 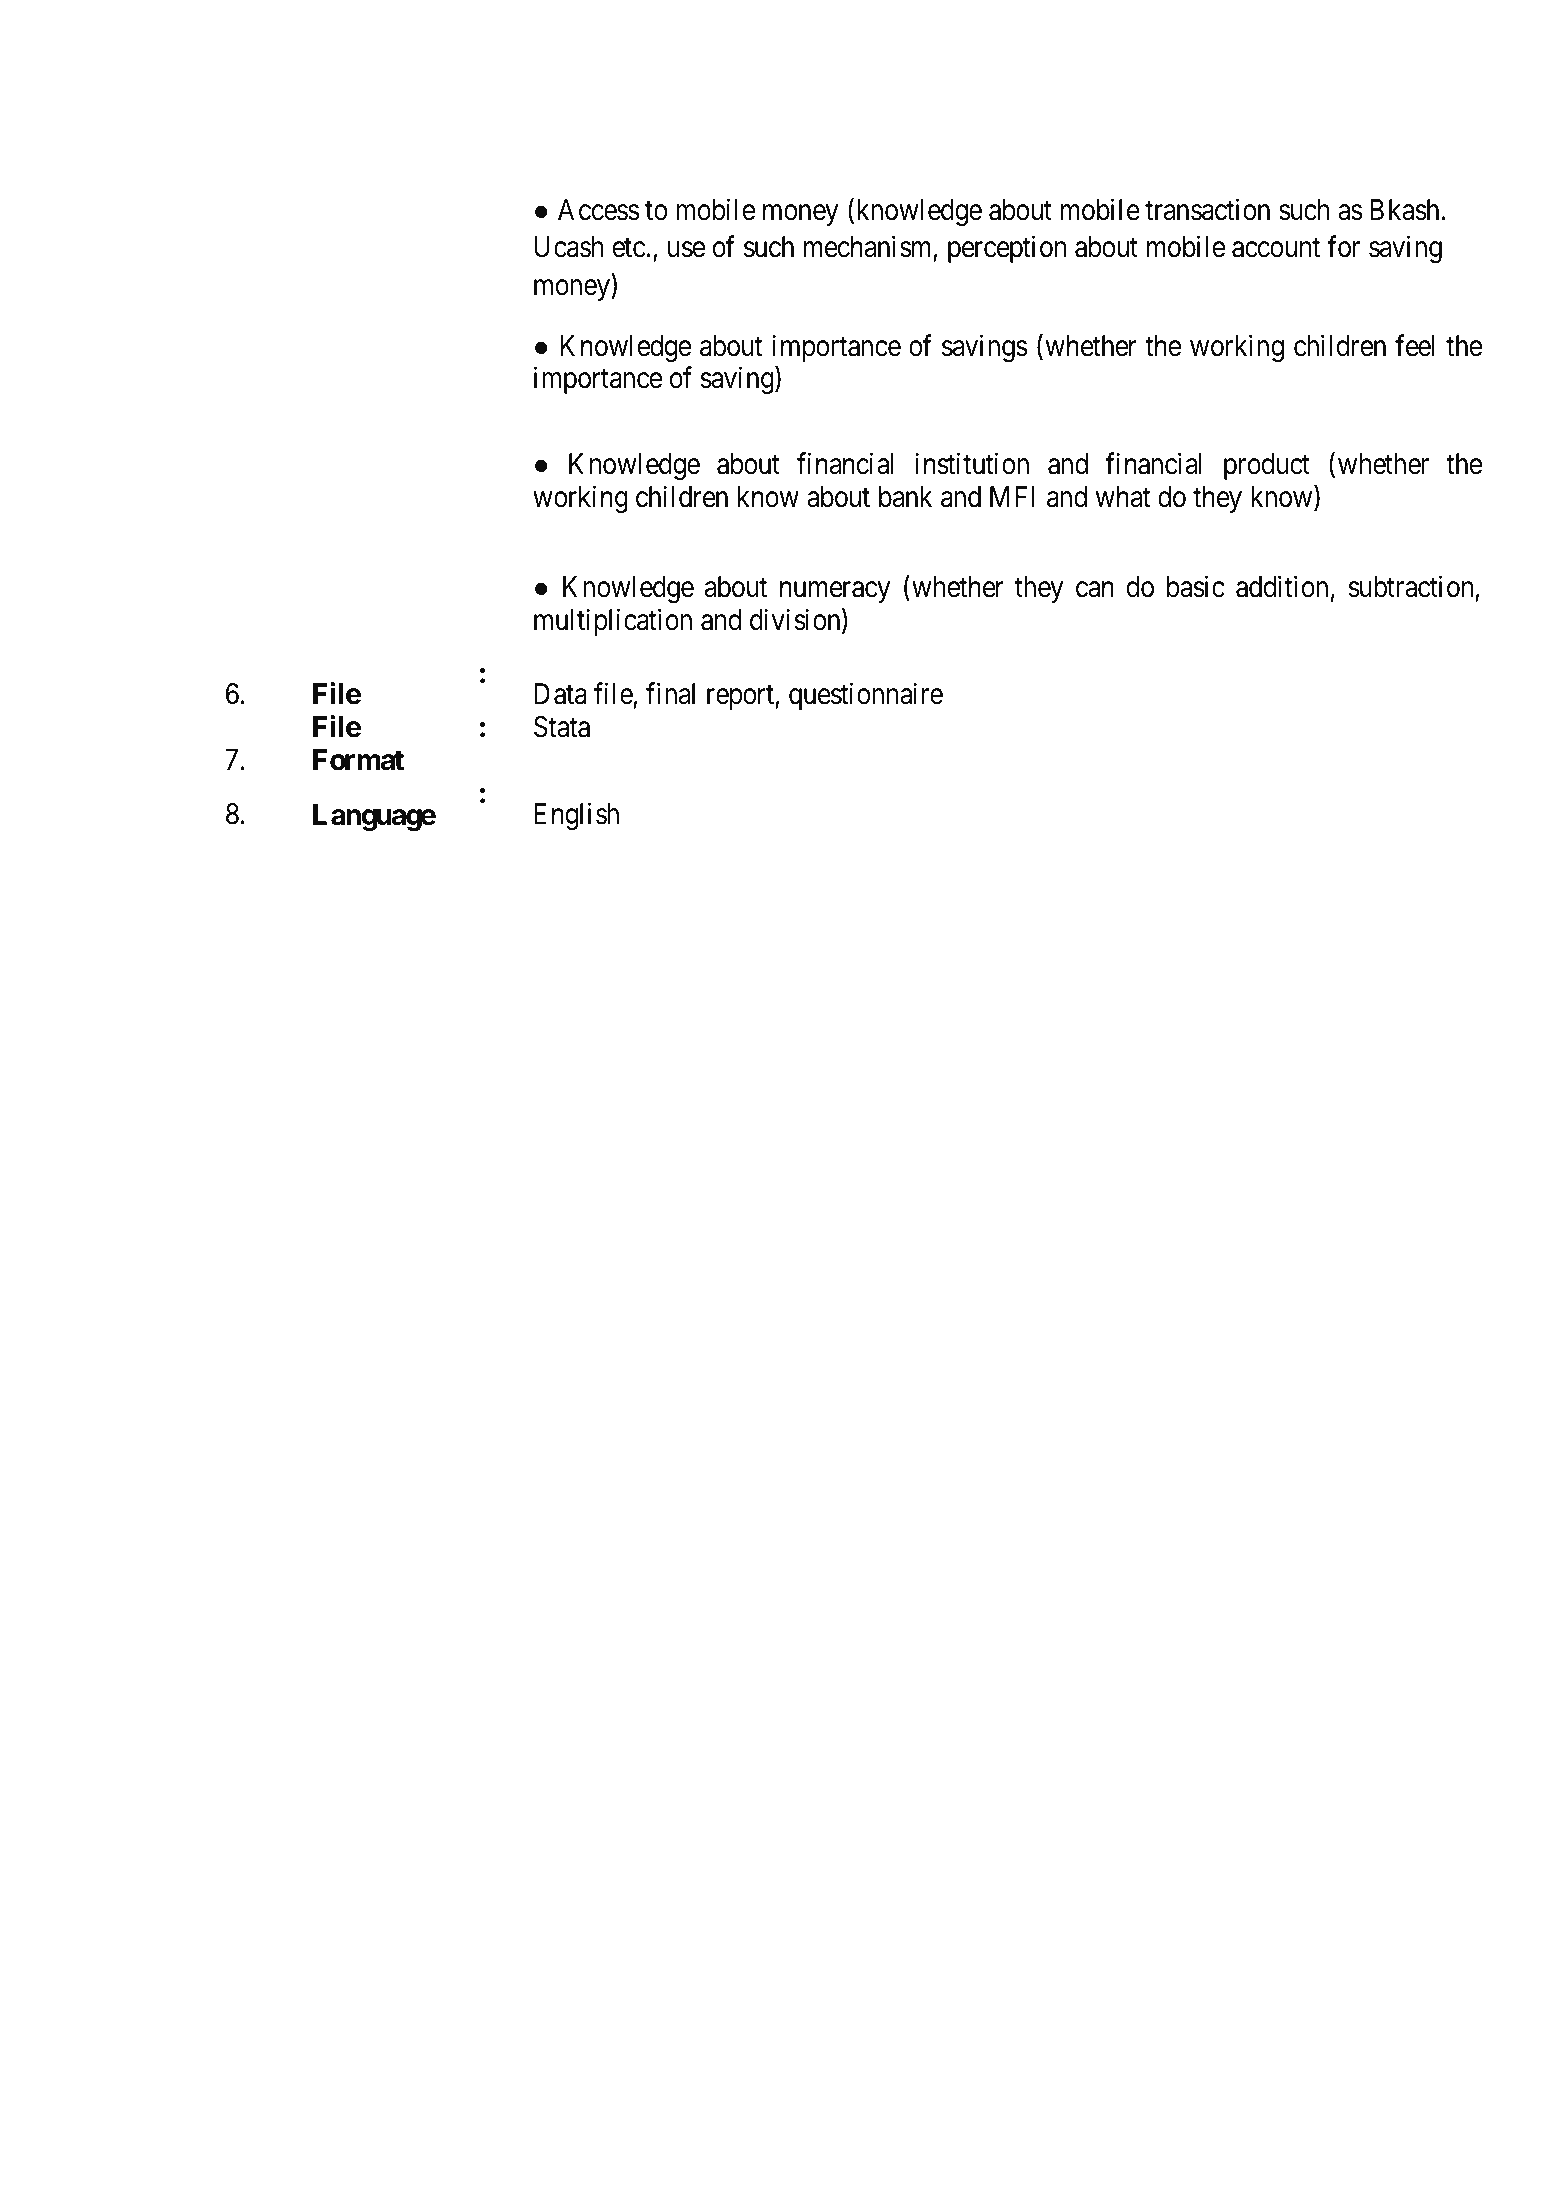 I want to click on etc, so click(x=629, y=248).
